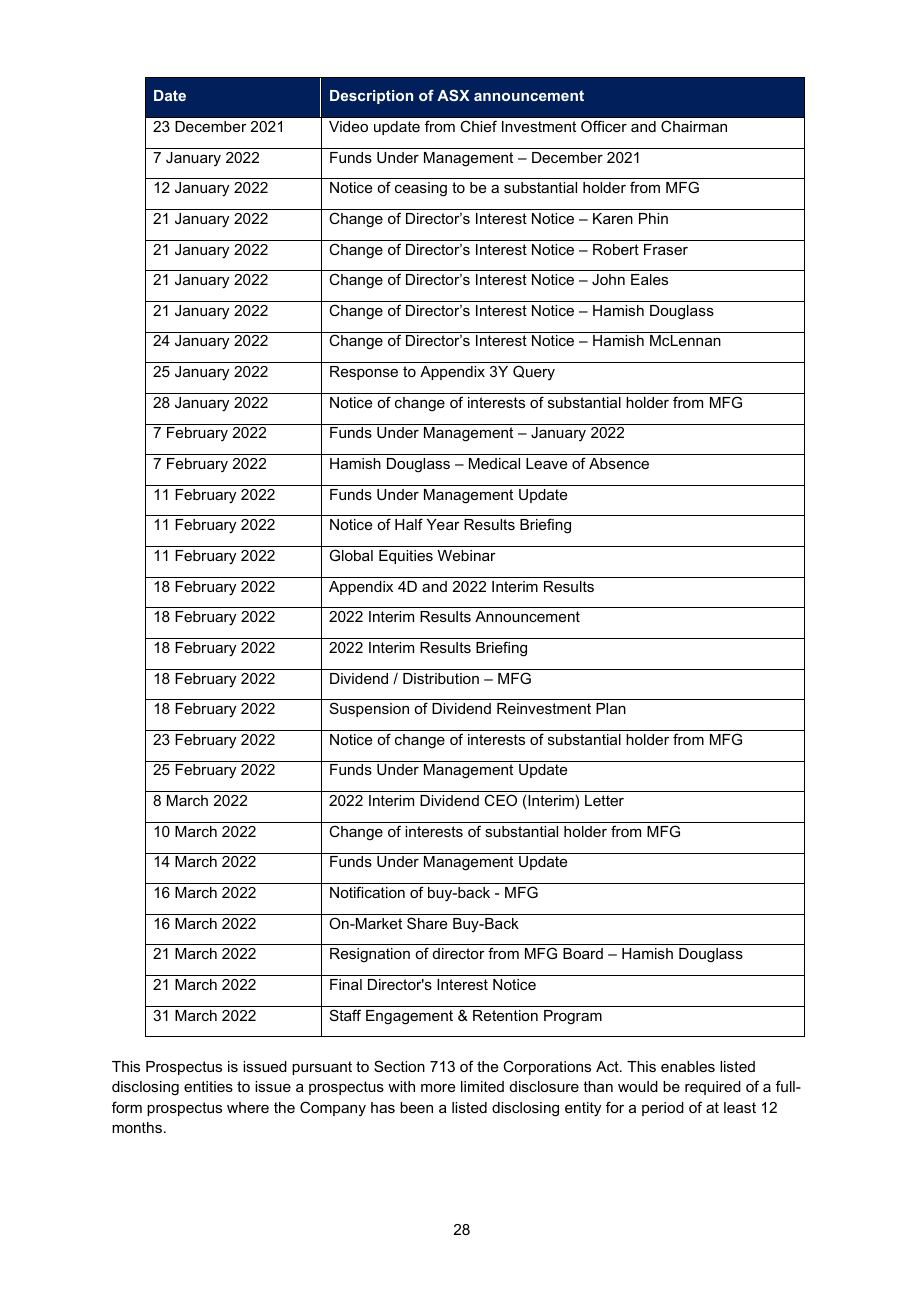 The width and height of the image is (924, 1308). What do you see at coordinates (348, 126) in the image?
I see `Video` at bounding box center [348, 126].
